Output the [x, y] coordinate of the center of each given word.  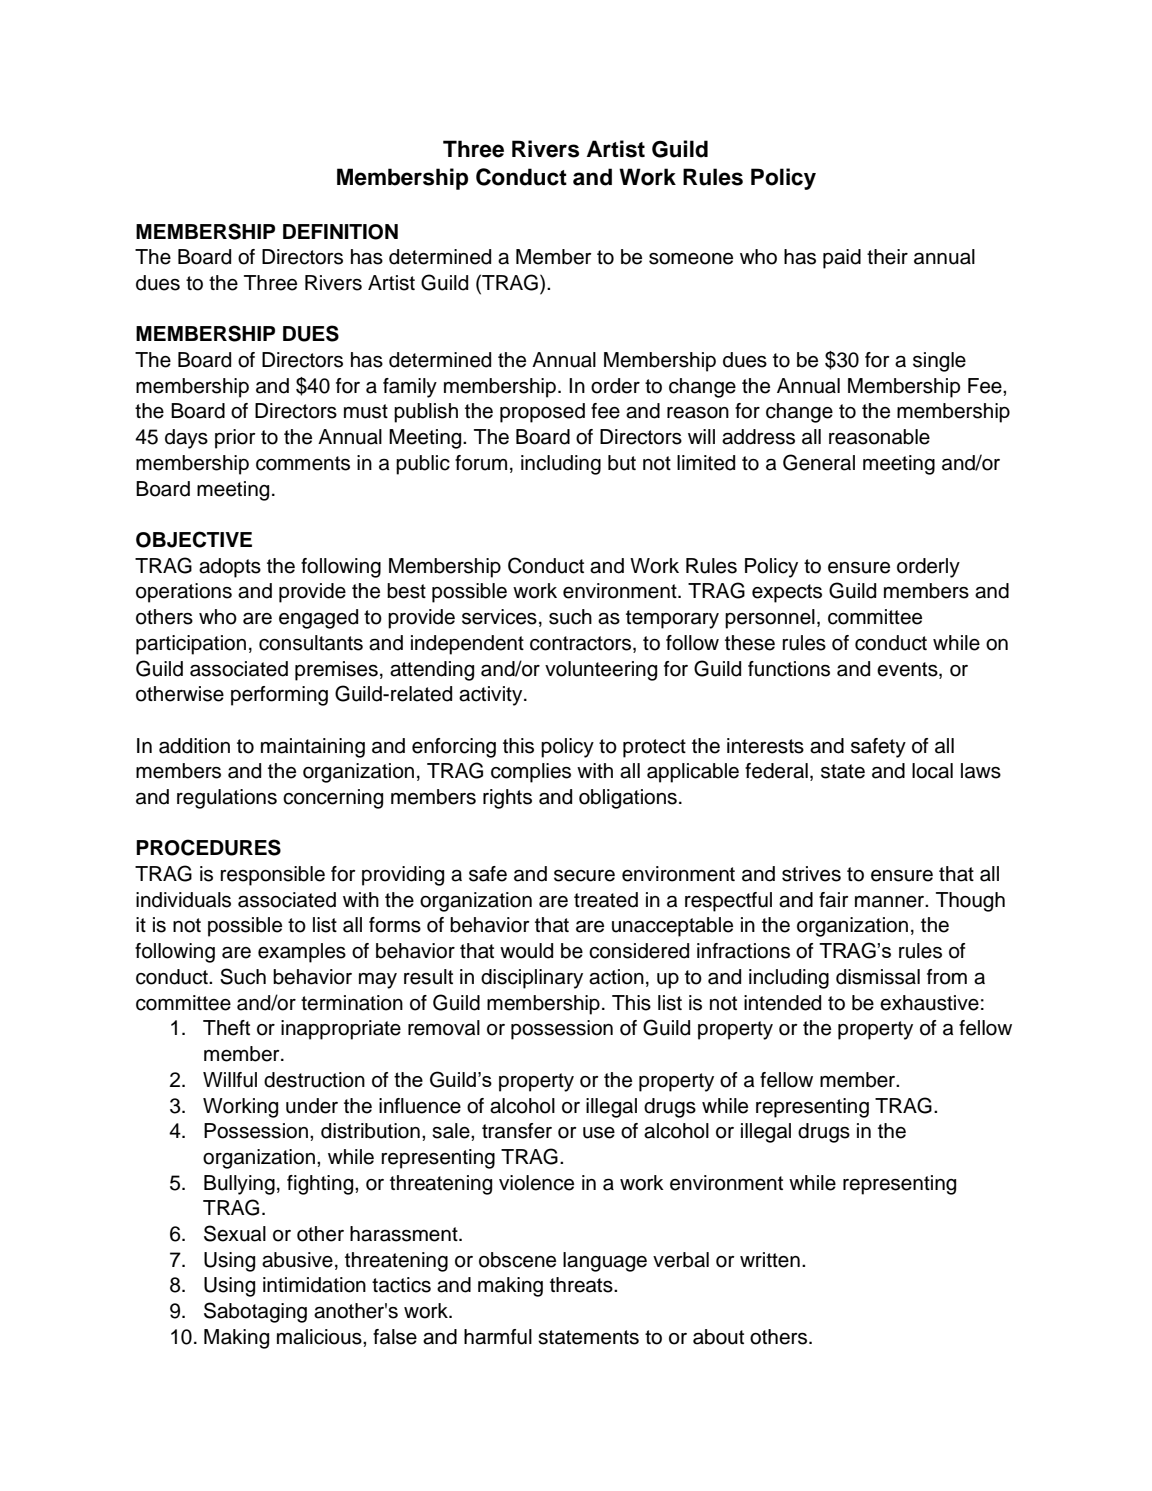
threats [582, 1285]
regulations [227, 799]
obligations [628, 799]
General [819, 462]
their [887, 257]
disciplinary [532, 979]
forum [481, 463]
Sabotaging [255, 1312]
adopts [230, 568]
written [770, 1260]
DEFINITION [340, 232]
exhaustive [929, 1003]
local [932, 771]
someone [691, 259]
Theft [226, 1028]
